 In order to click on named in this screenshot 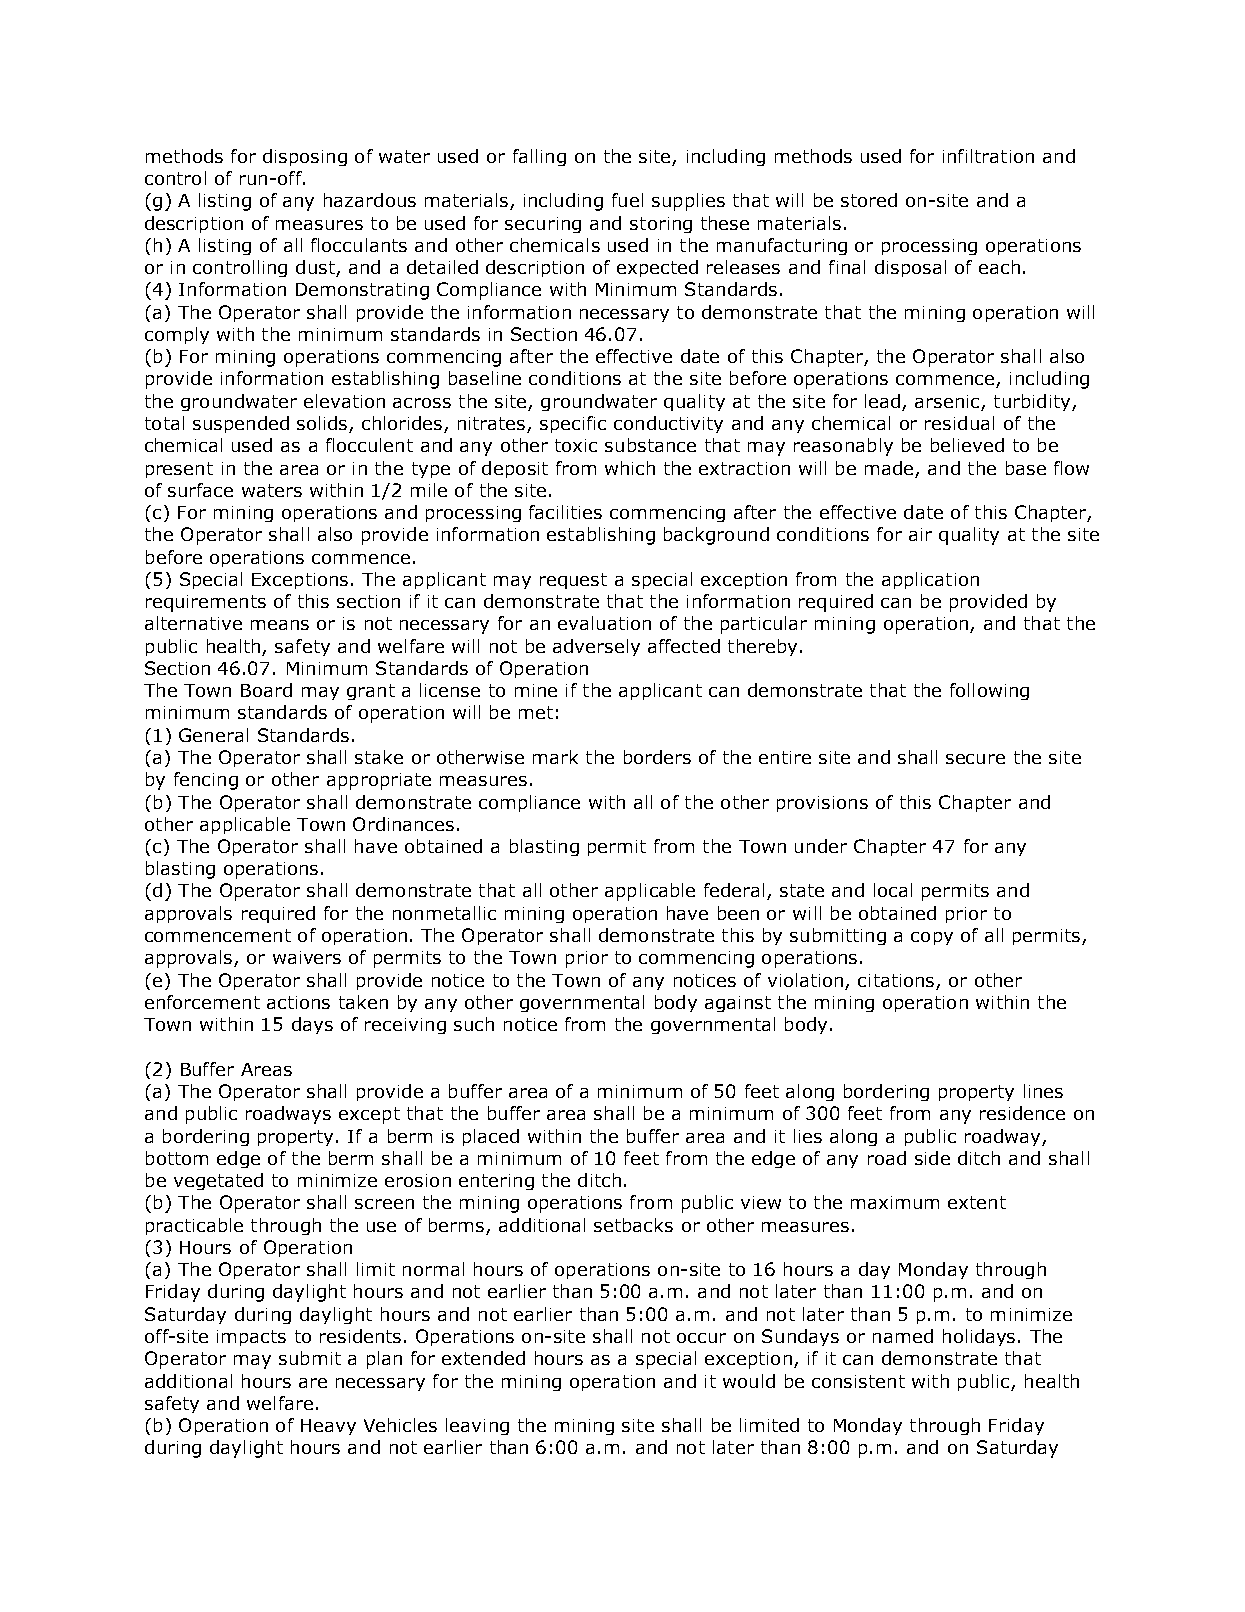, I will do `click(903, 1336)`.
